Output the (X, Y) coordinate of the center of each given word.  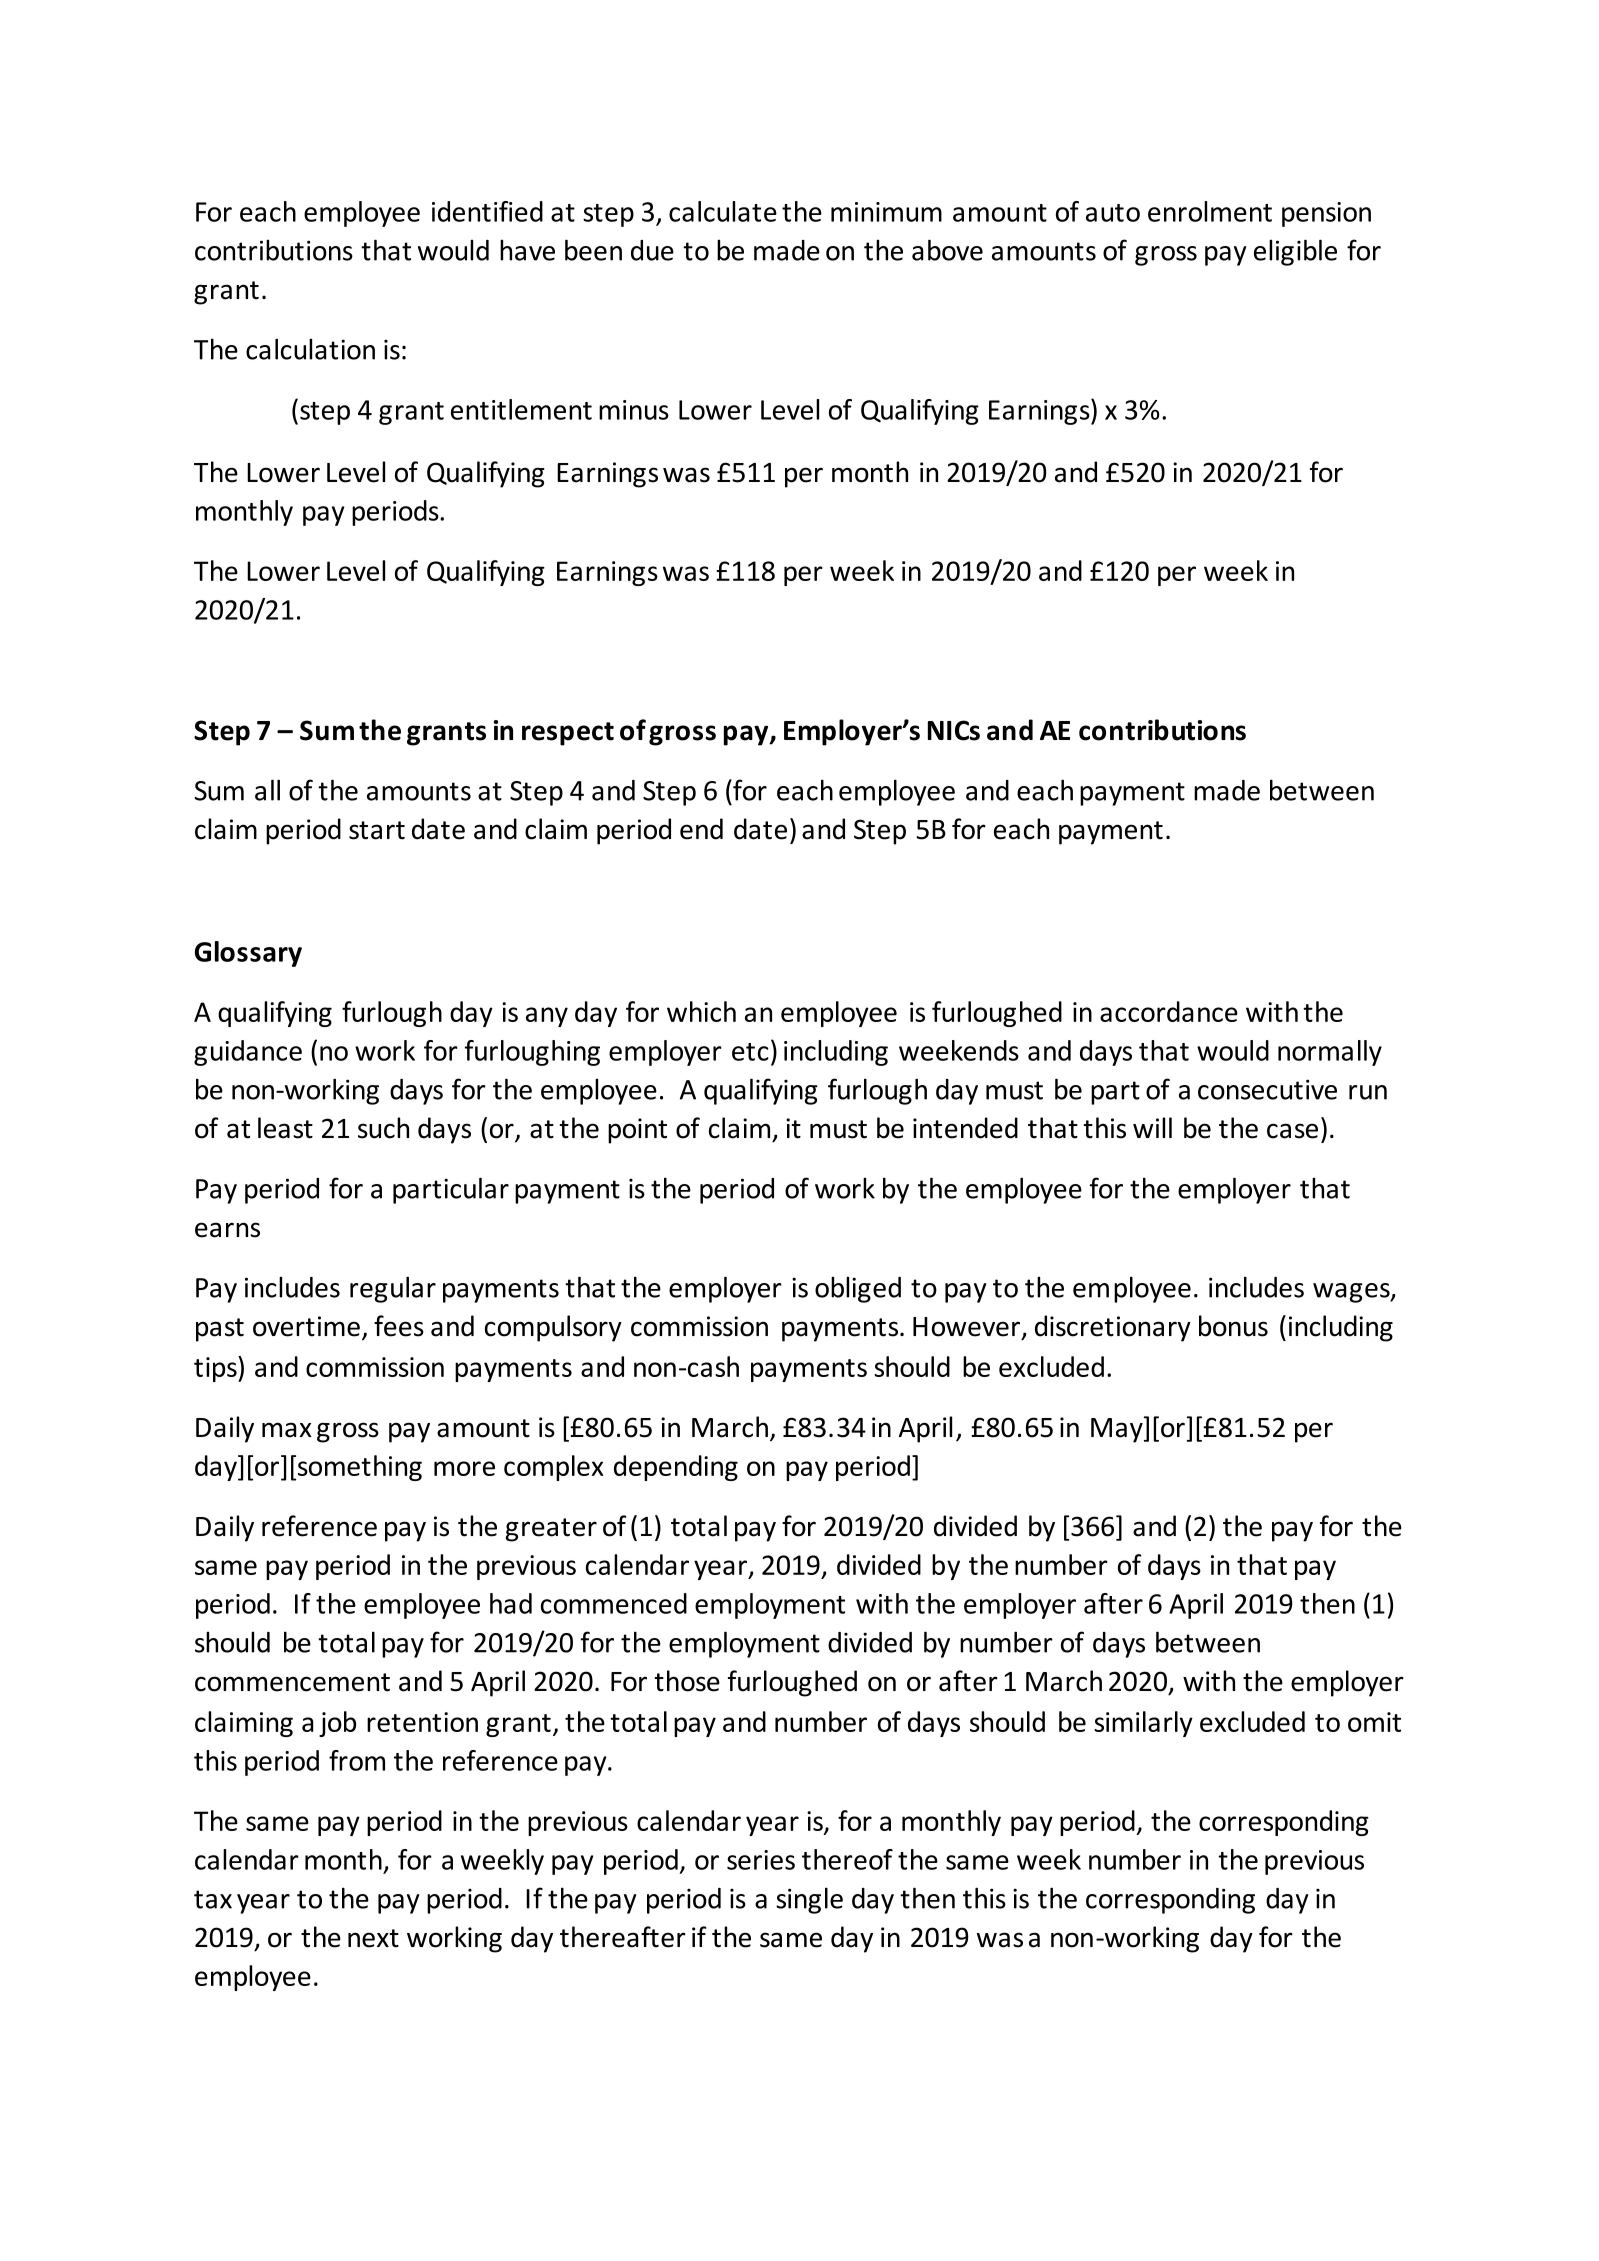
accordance (1169, 1011)
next (373, 1938)
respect (568, 734)
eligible (1295, 252)
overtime (306, 1326)
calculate (723, 211)
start (377, 830)
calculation (310, 349)
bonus (1233, 1326)
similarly (1143, 1724)
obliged (858, 1290)
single (809, 1900)
